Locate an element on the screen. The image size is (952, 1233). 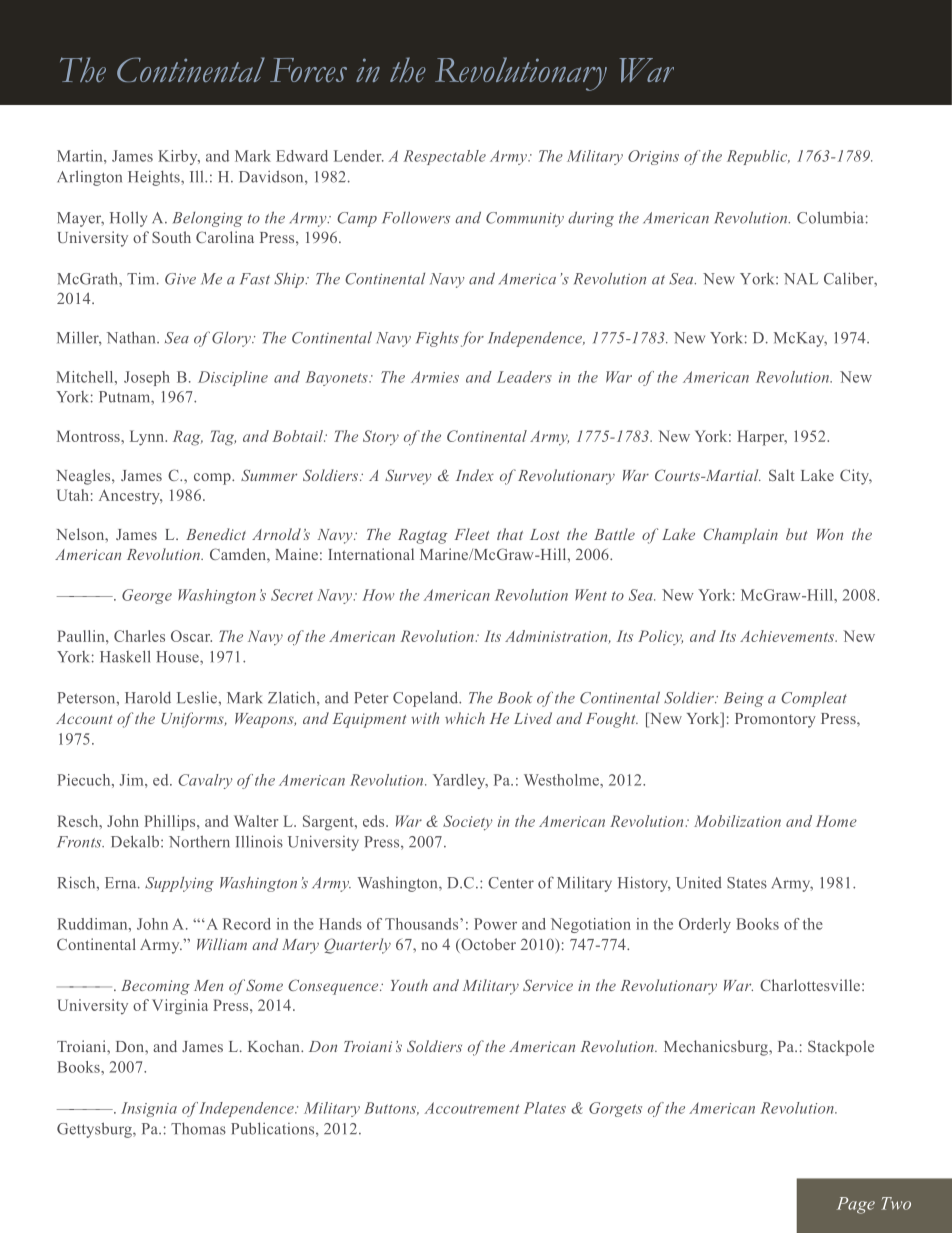
Kirby is located at coordinates (179, 157).
